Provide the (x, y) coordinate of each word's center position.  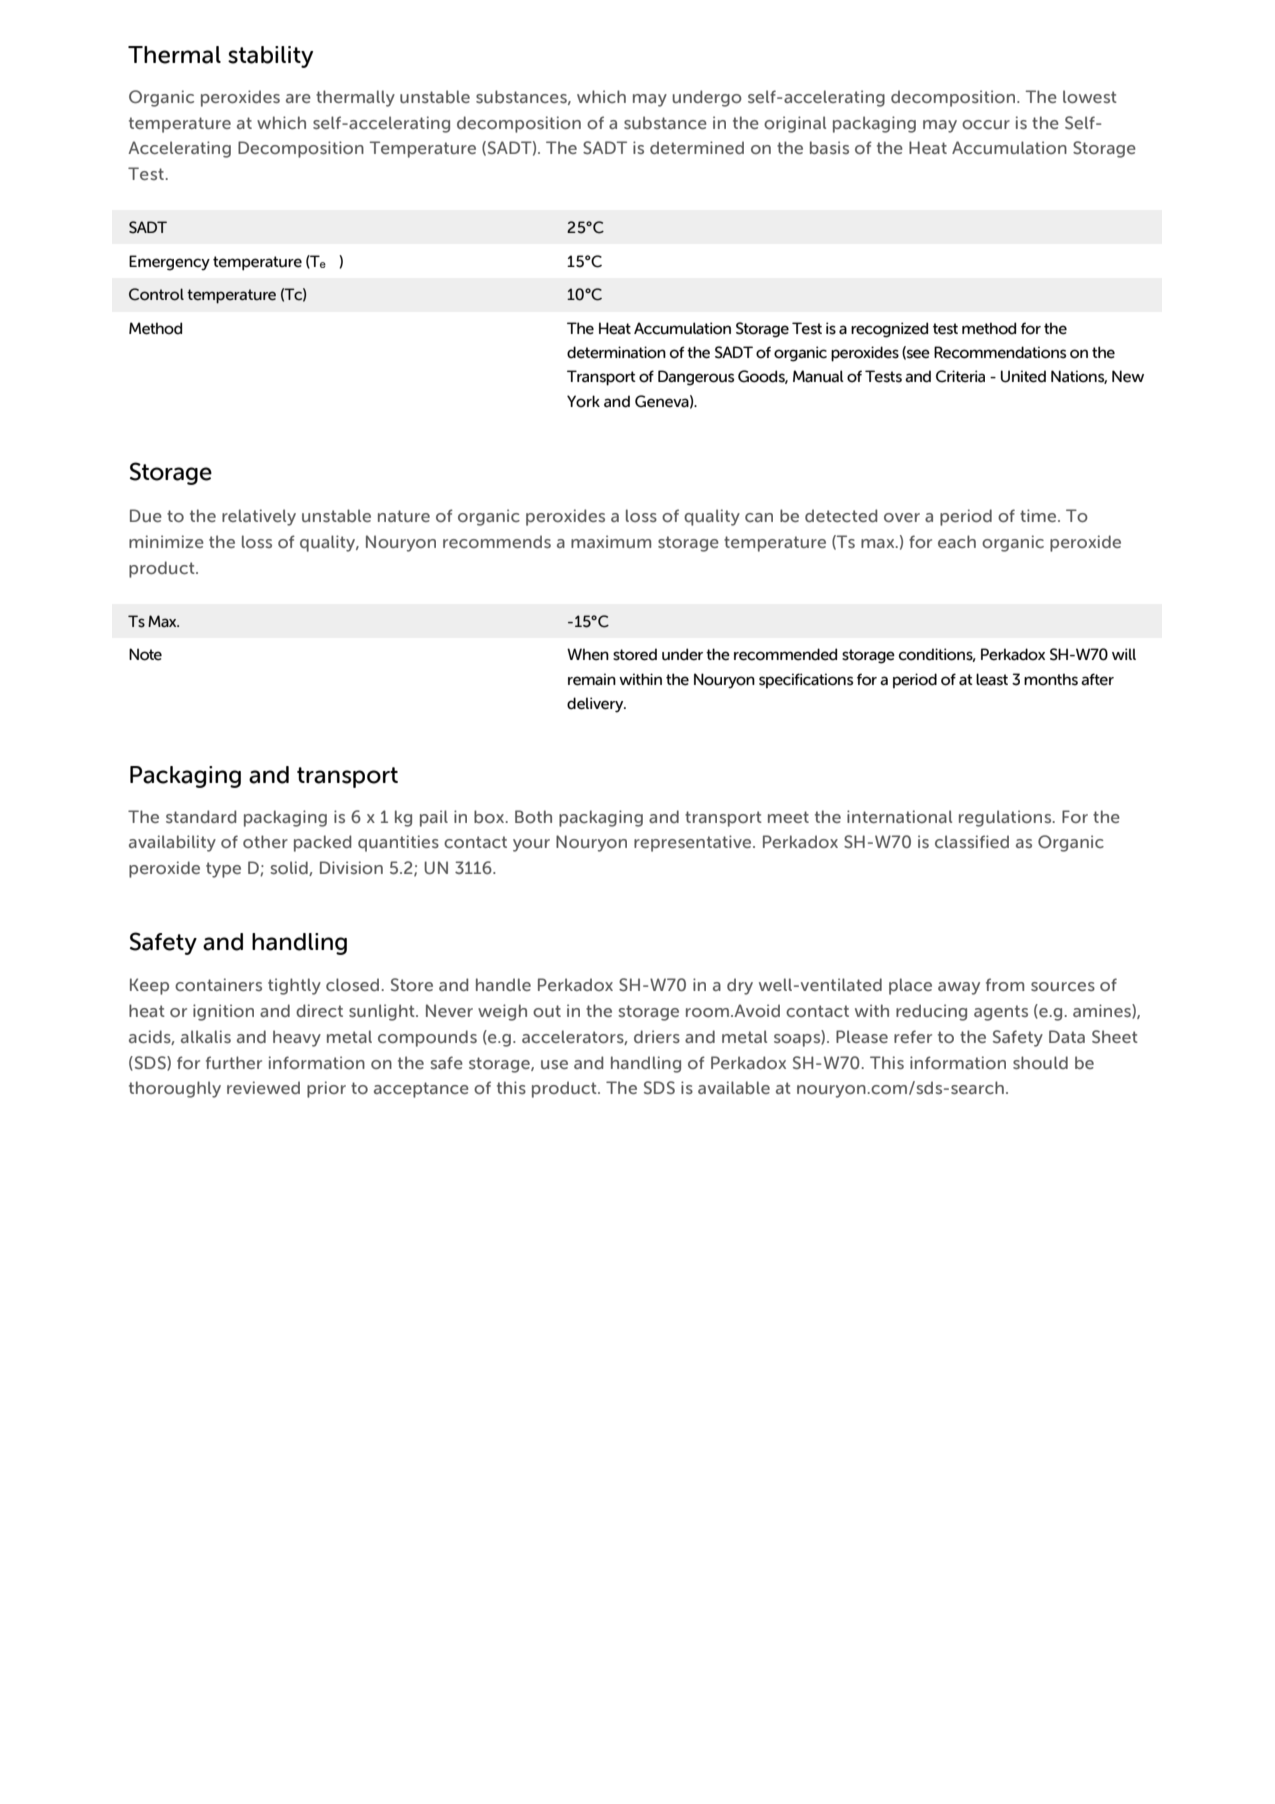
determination (616, 352)
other (265, 841)
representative (694, 843)
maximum (611, 541)
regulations (1006, 818)
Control (156, 294)
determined (697, 147)
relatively (259, 517)
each (957, 541)
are (298, 98)
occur (986, 125)
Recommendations (1000, 352)
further (234, 1062)
